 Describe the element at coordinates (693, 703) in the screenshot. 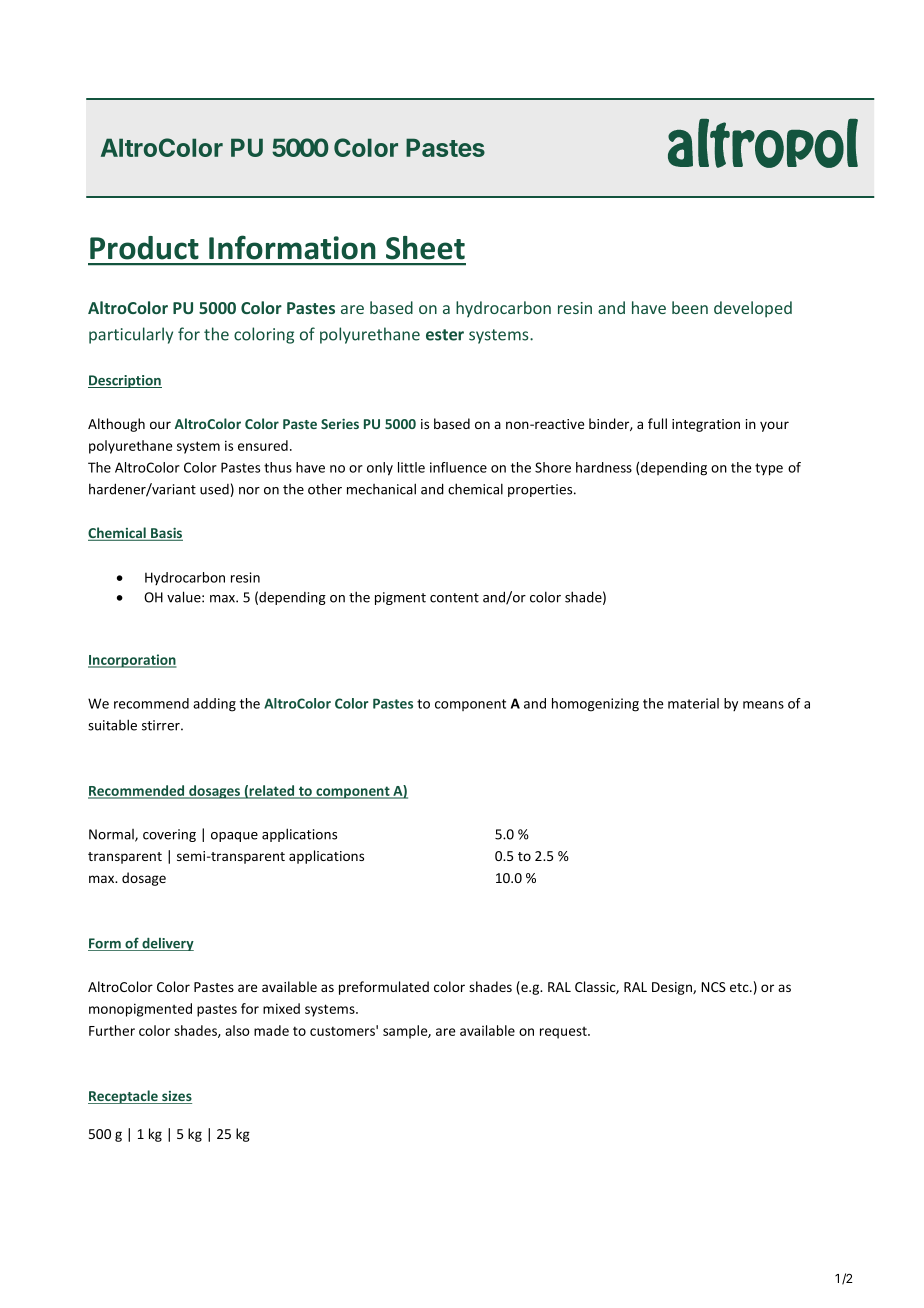

I see `material` at that location.
